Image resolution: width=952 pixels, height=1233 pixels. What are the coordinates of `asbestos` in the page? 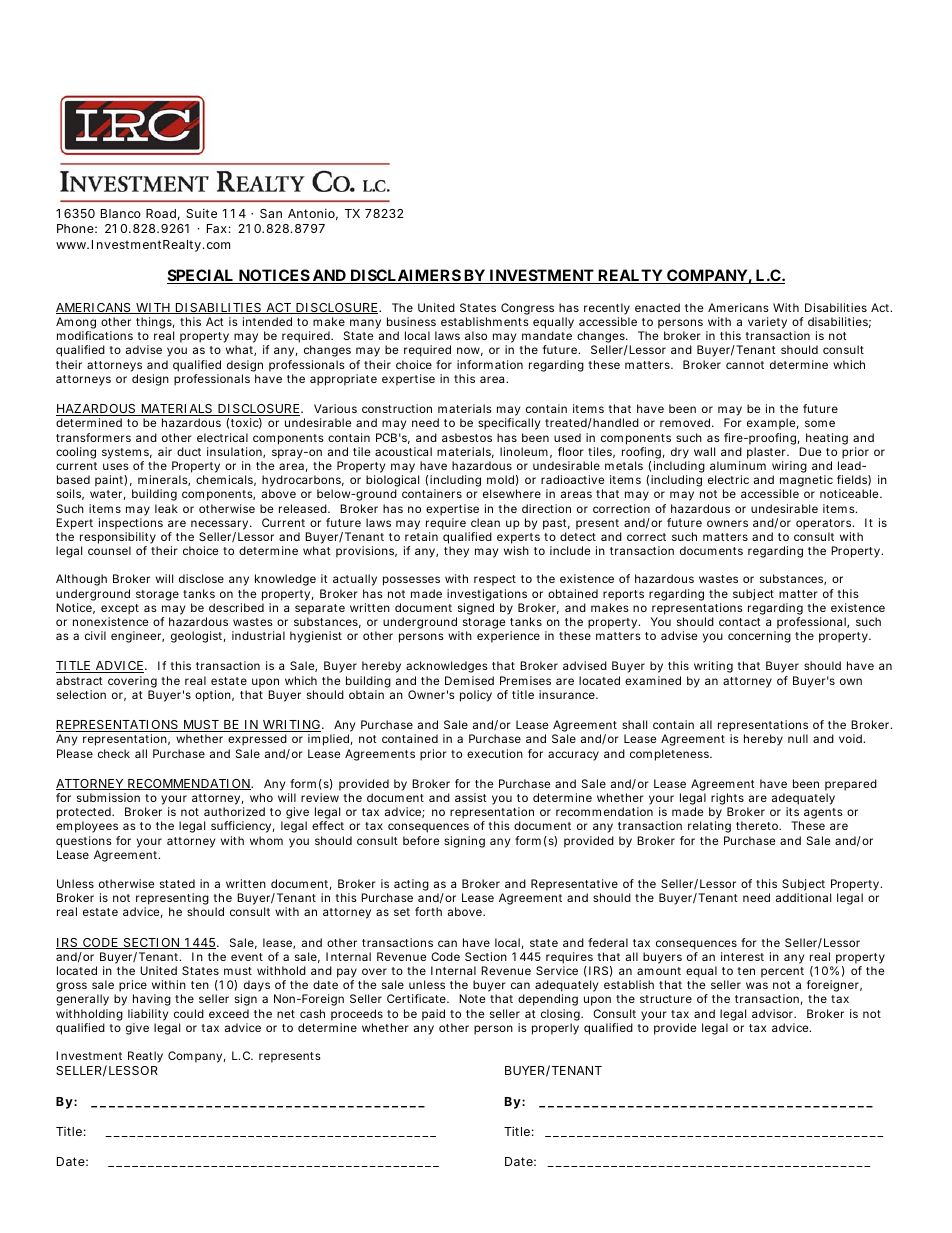 It's located at (467, 437).
